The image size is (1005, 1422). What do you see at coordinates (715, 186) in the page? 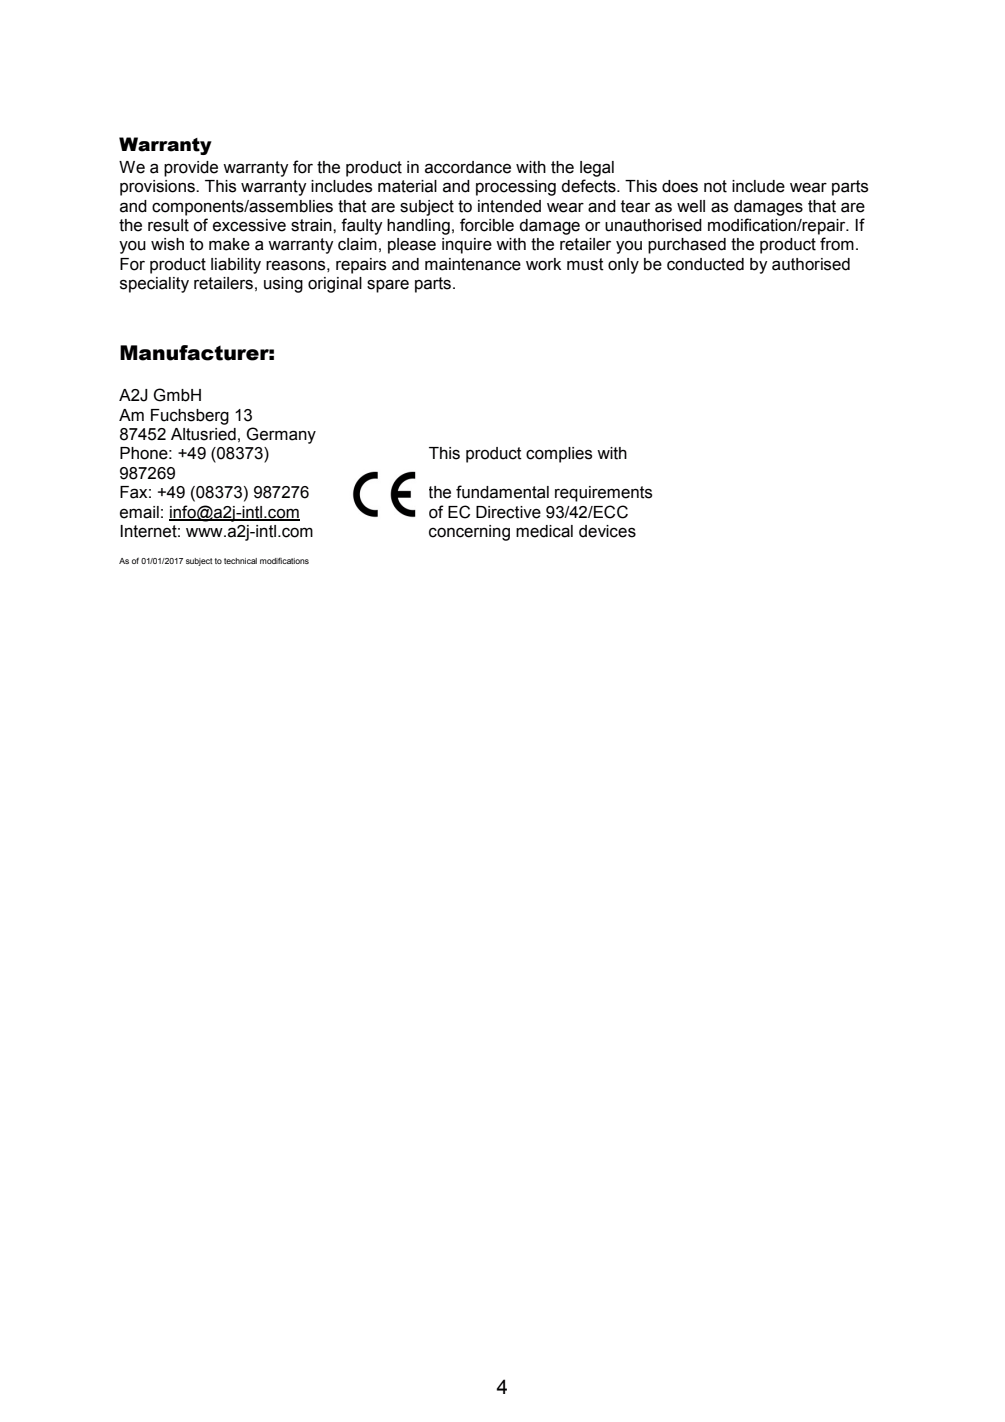
I see `not` at bounding box center [715, 186].
